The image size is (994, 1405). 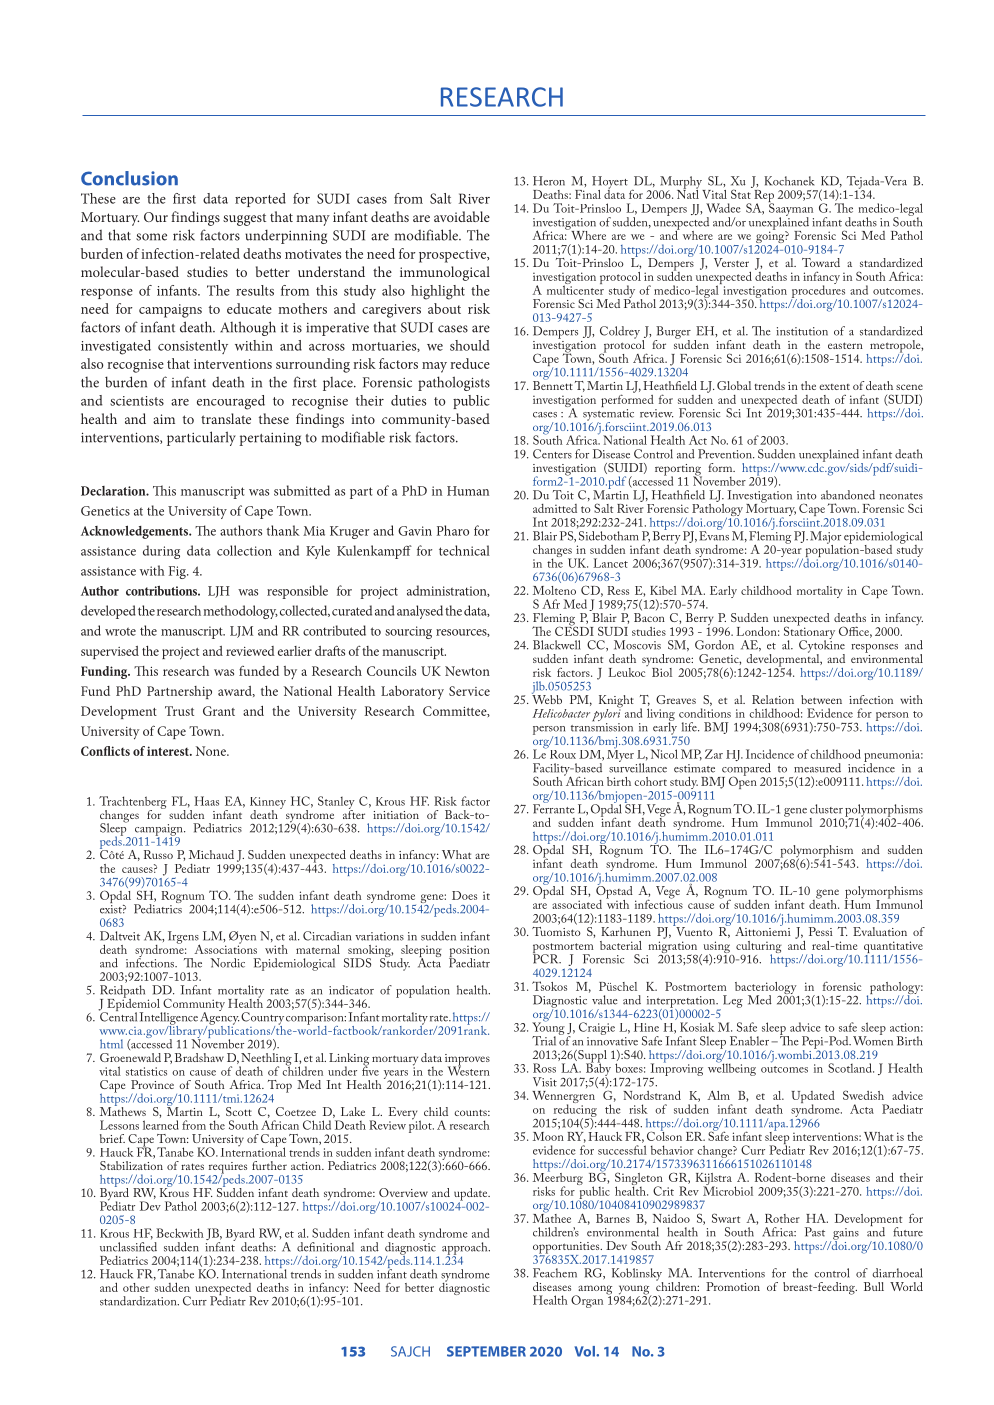 What do you see at coordinates (817, 768) in the page?
I see `measured` at bounding box center [817, 768].
